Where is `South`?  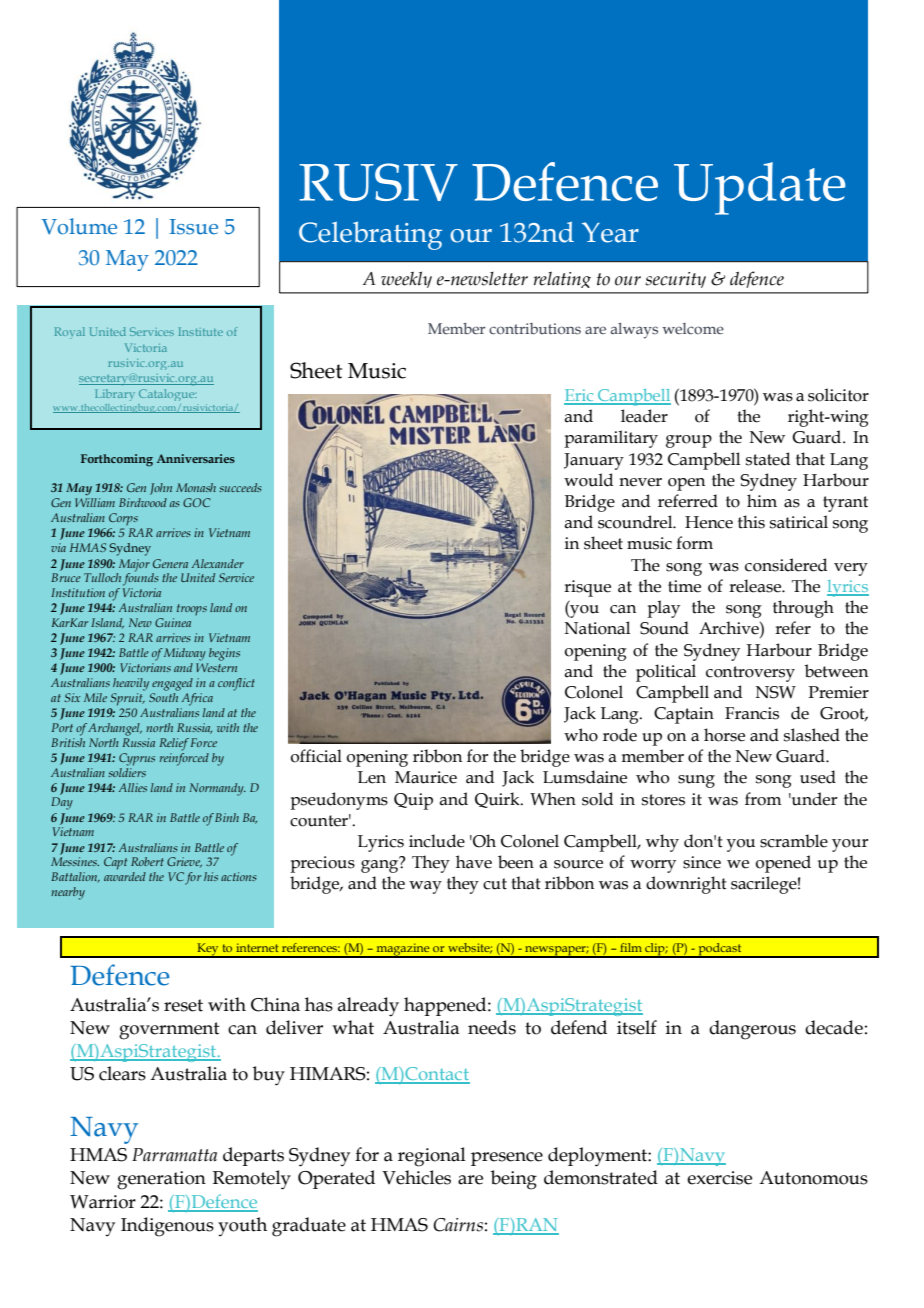 South is located at coordinates (164, 696).
